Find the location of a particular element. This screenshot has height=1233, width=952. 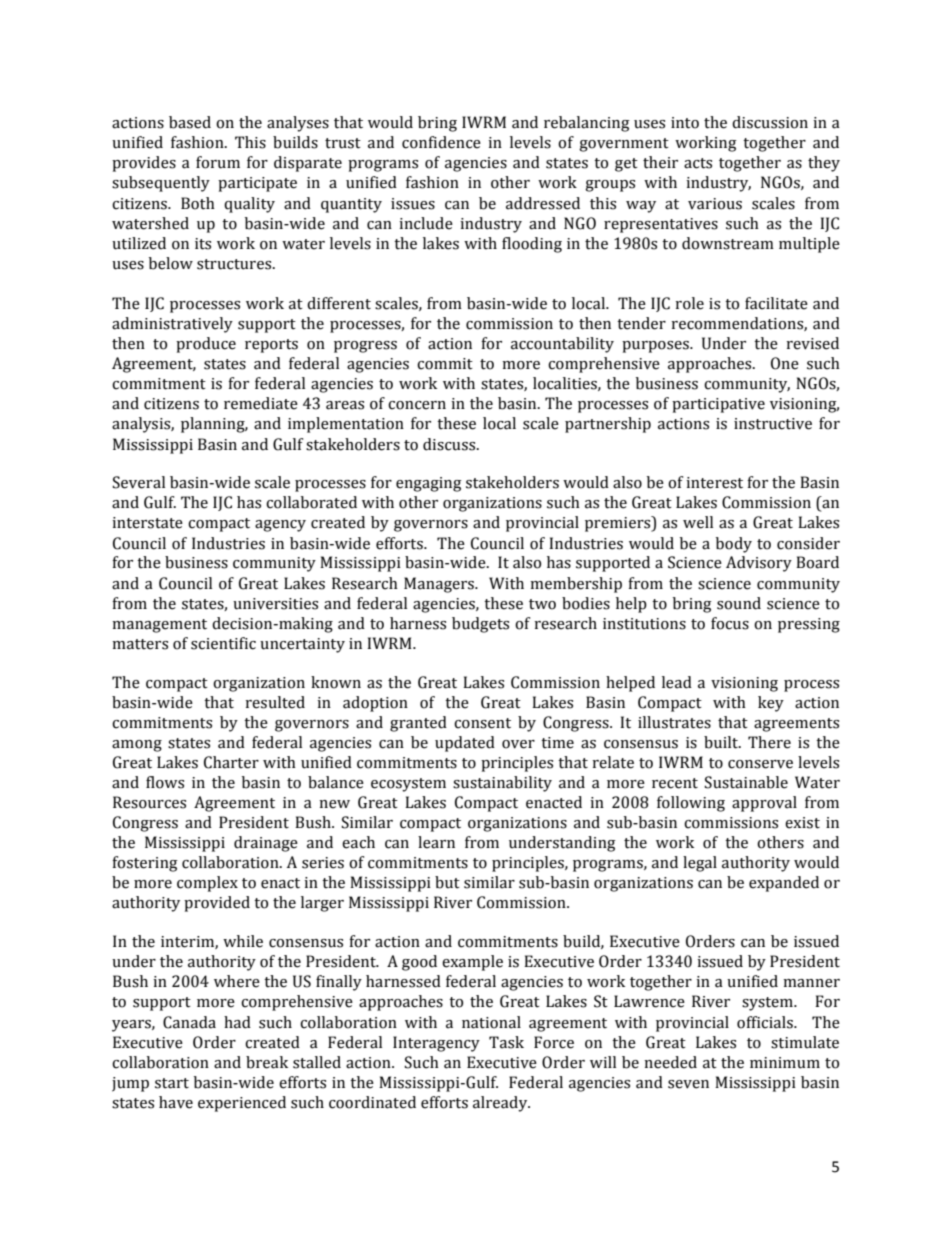

partnership is located at coordinates (608, 425).
